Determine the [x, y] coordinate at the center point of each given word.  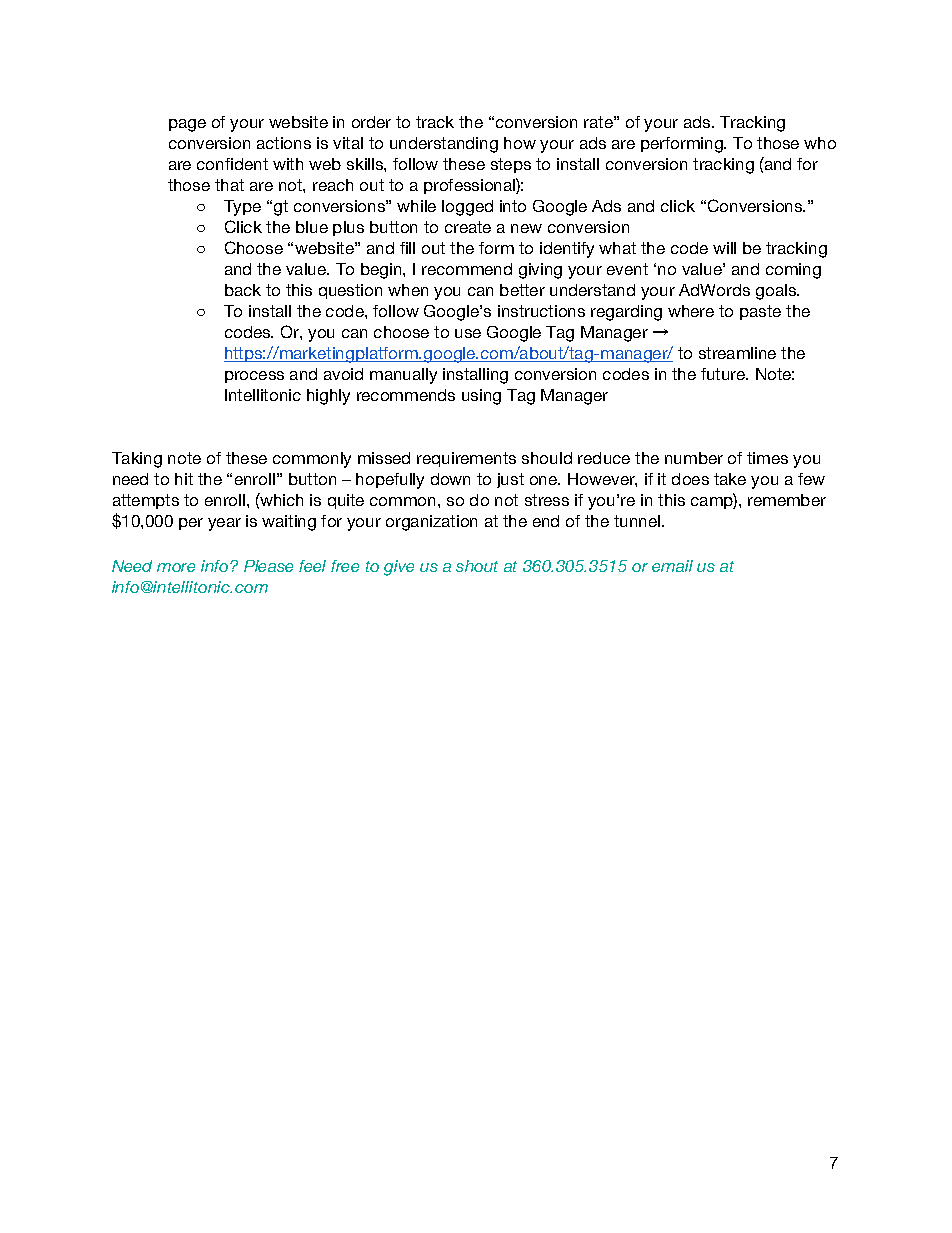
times [767, 458]
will [724, 248]
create [468, 227]
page [187, 125]
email [672, 566]
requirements [466, 459]
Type [242, 208]
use [468, 333]
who [820, 143]
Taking [137, 460]
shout [477, 566]
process [254, 377]
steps [511, 165]
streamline [737, 353]
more [176, 567]
